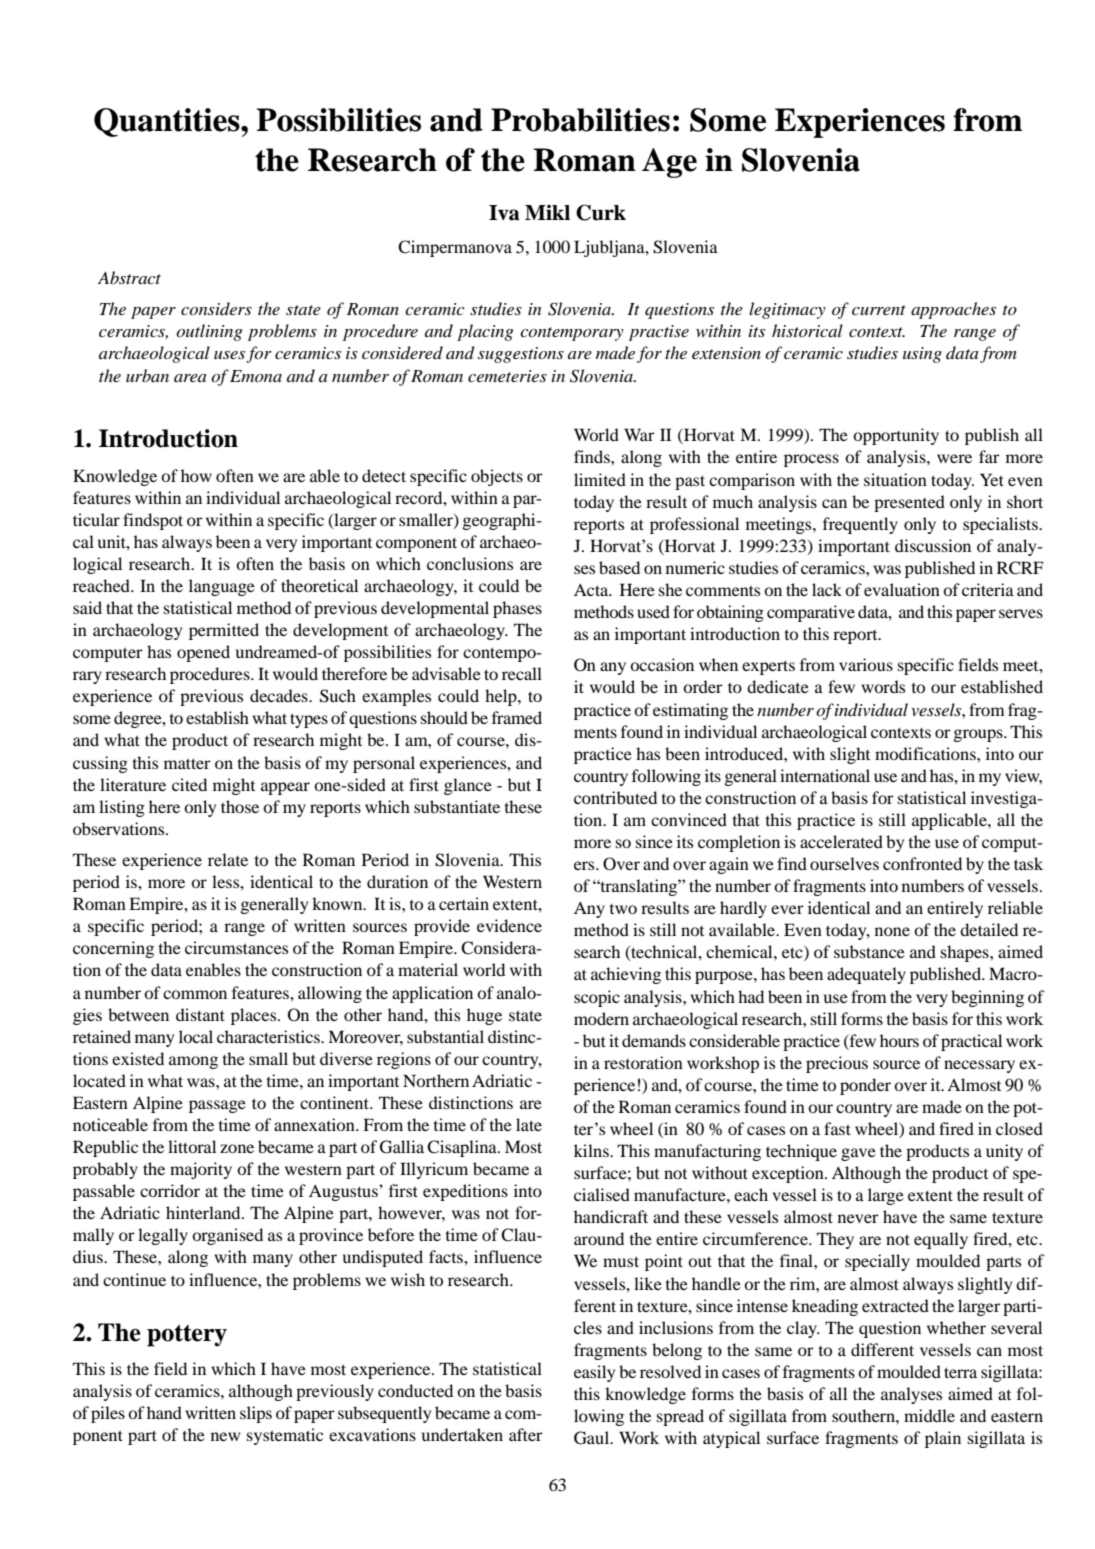  Describe the element at coordinates (189, 784) in the page. I see `cited` at that location.
